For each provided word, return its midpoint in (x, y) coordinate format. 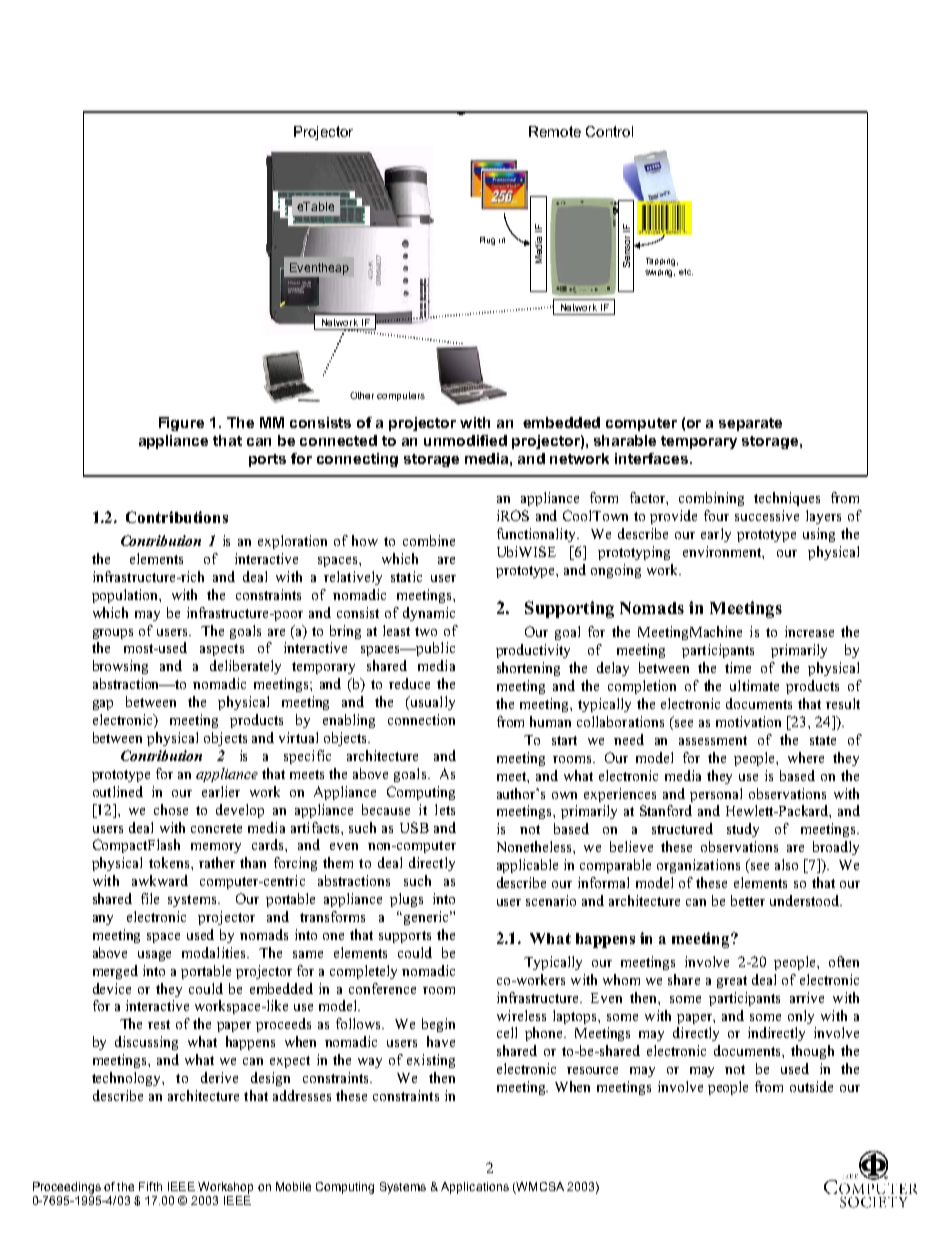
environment (723, 551)
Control (609, 131)
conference (382, 988)
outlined (118, 791)
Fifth (150, 1186)
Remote (555, 131)
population (126, 596)
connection (421, 719)
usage (154, 956)
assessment (713, 740)
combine (429, 540)
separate (750, 424)
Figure (181, 424)
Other (362, 395)
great (732, 982)
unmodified (465, 440)
